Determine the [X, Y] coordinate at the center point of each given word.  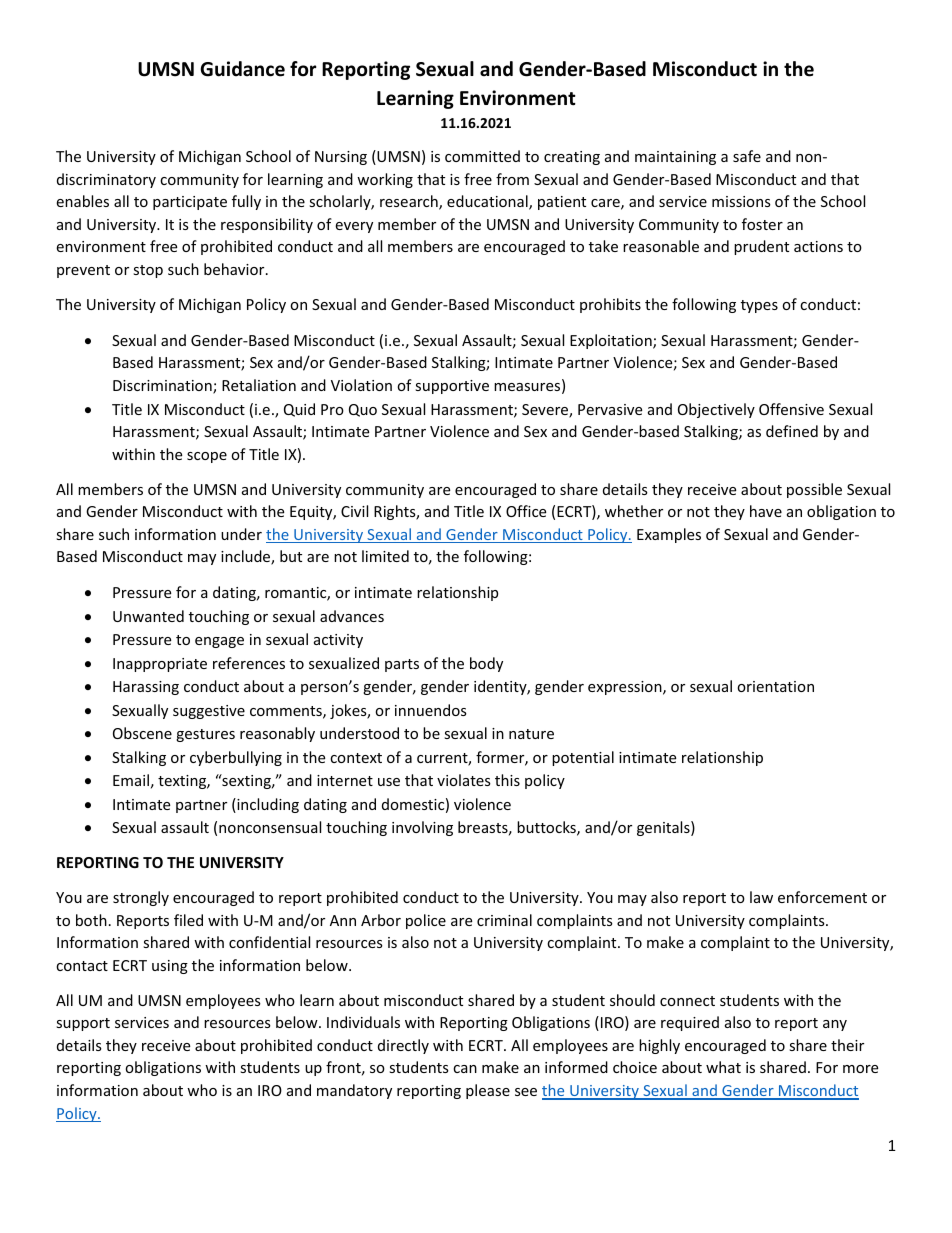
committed [482, 156]
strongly [141, 898]
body [486, 664]
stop [148, 271]
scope [207, 457]
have [766, 511]
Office [526, 511]
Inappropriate [160, 665]
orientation [775, 686]
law [761, 897]
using [170, 967]
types [759, 306]
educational [488, 202]
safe [747, 156]
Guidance [242, 69]
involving [422, 828]
